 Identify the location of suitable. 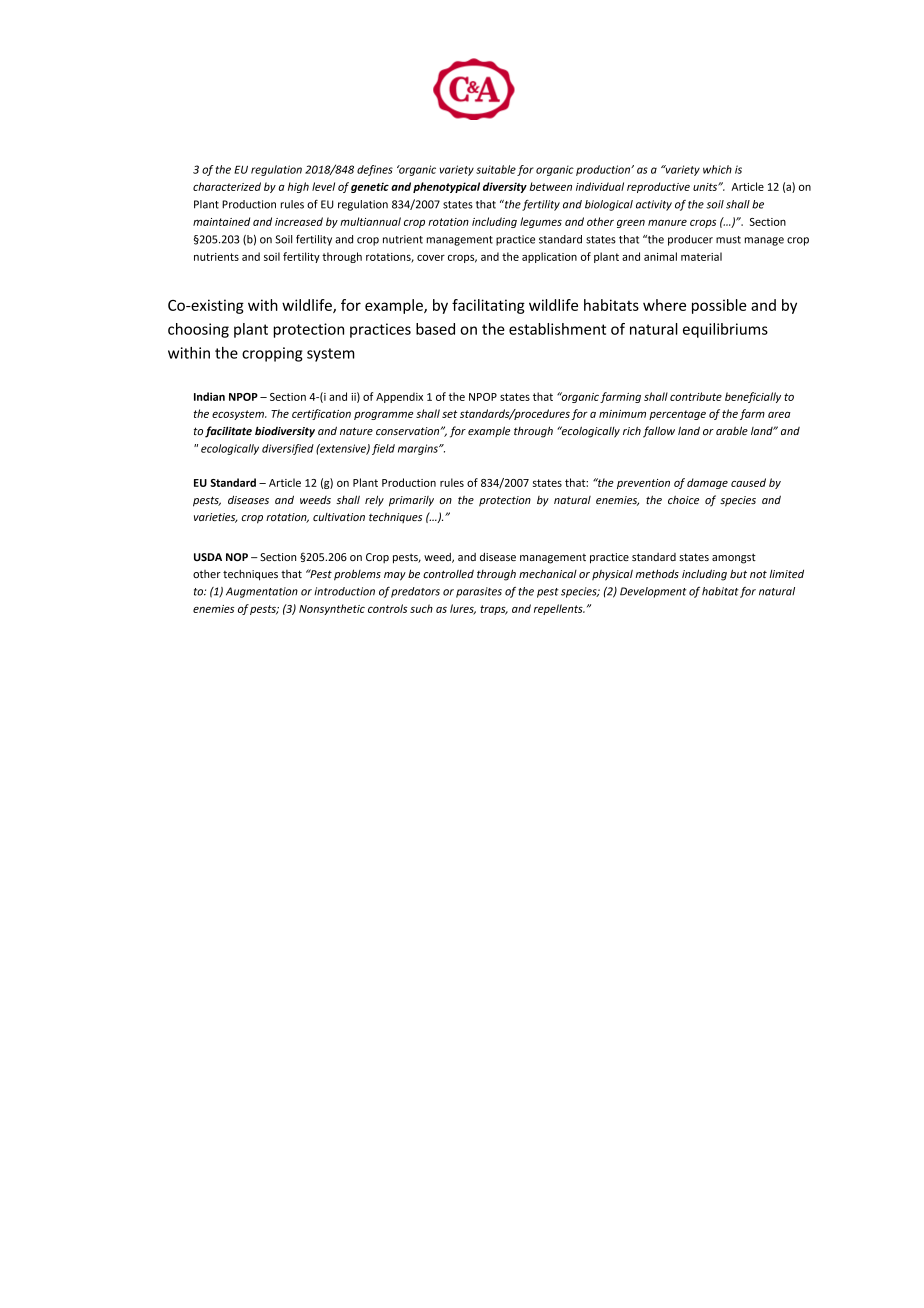
(496, 169).
